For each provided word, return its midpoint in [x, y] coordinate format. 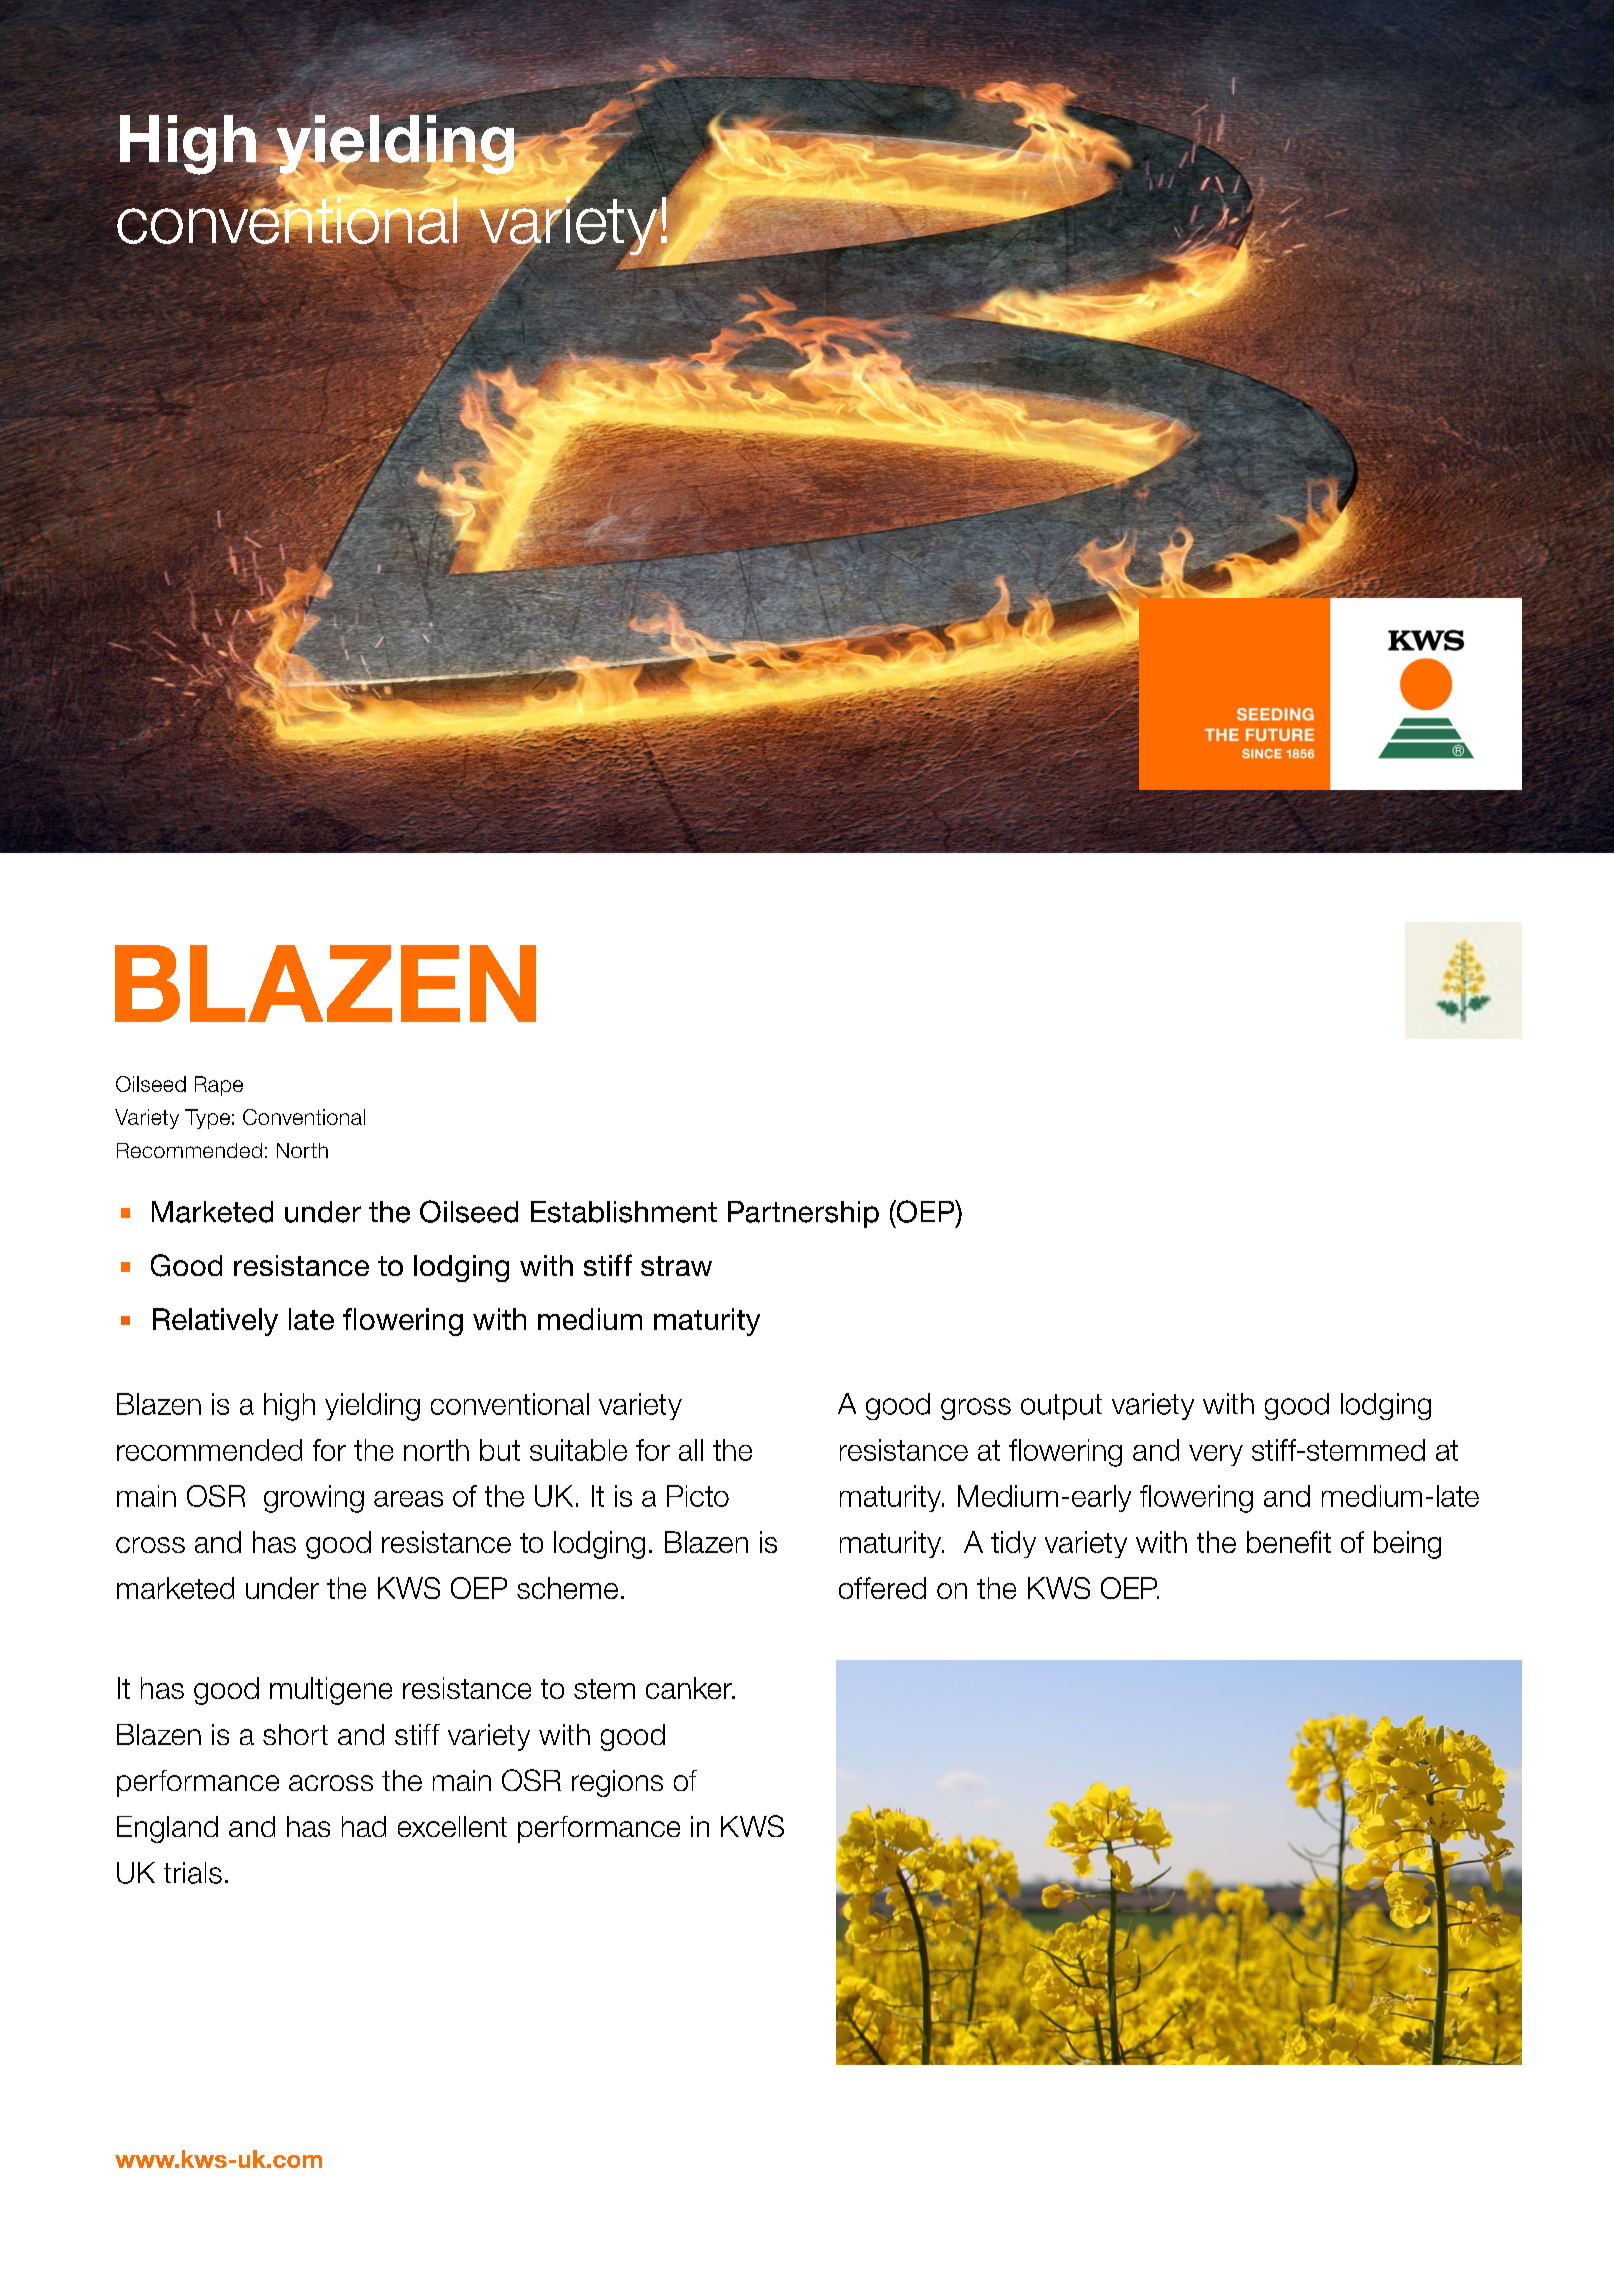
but [500, 1450]
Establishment [624, 1212]
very [1216, 1455]
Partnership [803, 1214]
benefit [1289, 1542]
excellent [452, 1826]
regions [617, 1783]
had [364, 1826]
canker [690, 1688]
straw [676, 1266]
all [691, 1450]
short [295, 1734]
